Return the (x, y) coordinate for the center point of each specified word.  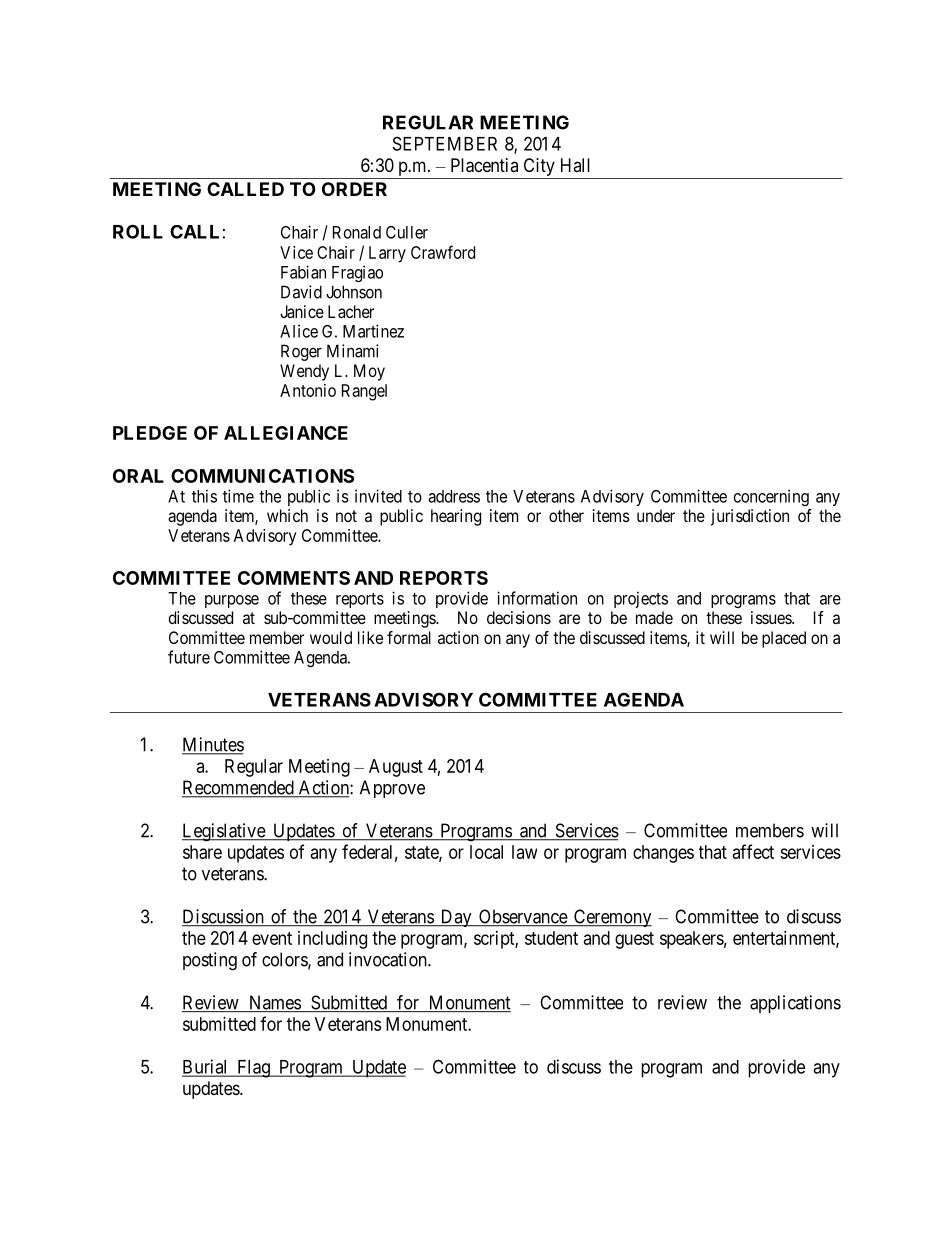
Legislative (224, 832)
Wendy (304, 372)
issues (772, 617)
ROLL (138, 231)
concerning (771, 497)
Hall (575, 165)
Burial (206, 1067)
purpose (232, 601)
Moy (369, 372)
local (486, 852)
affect (753, 851)
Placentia (484, 165)
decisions (519, 617)
